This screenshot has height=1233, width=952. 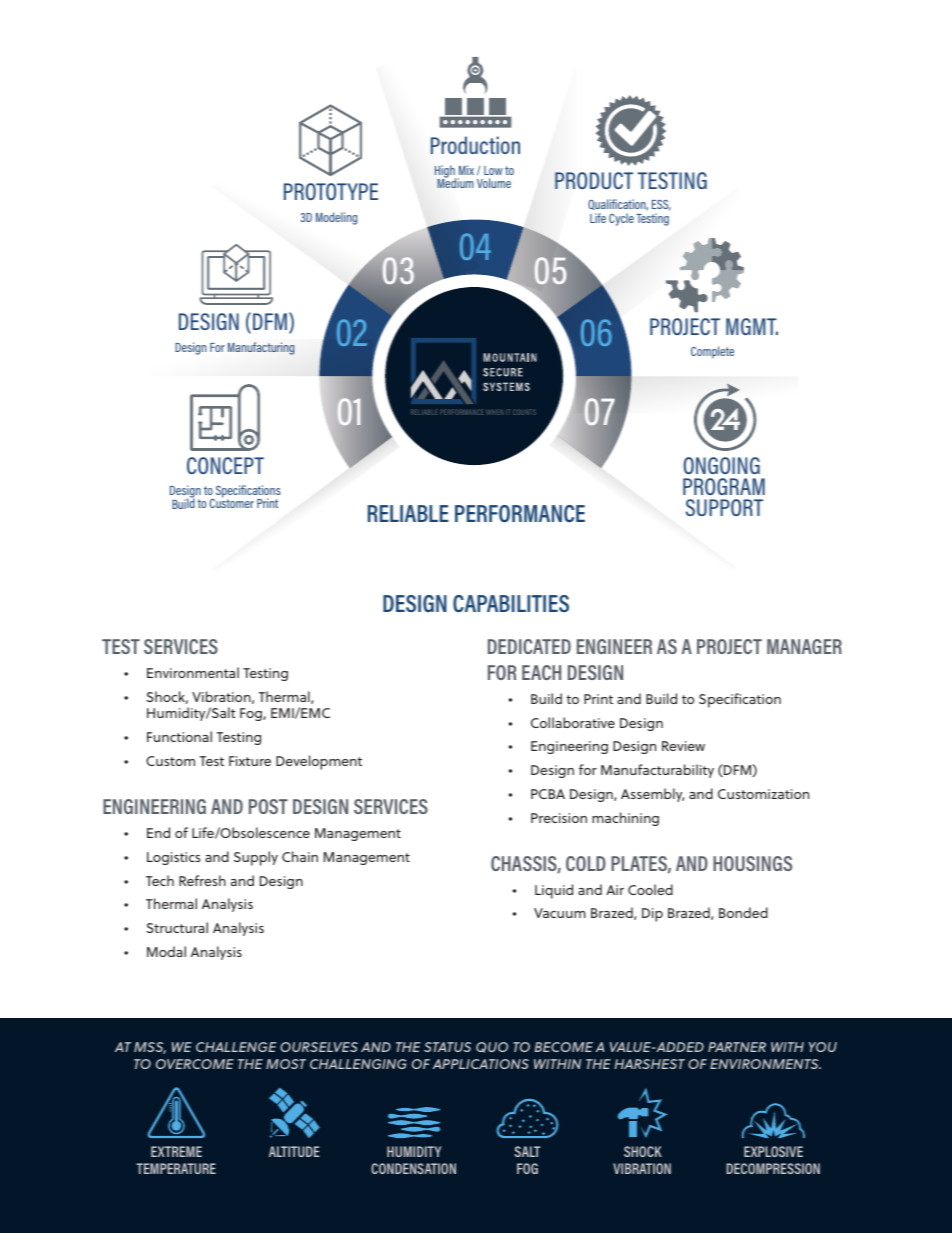 What do you see at coordinates (586, 863) in the screenshot?
I see `COLD` at bounding box center [586, 863].
